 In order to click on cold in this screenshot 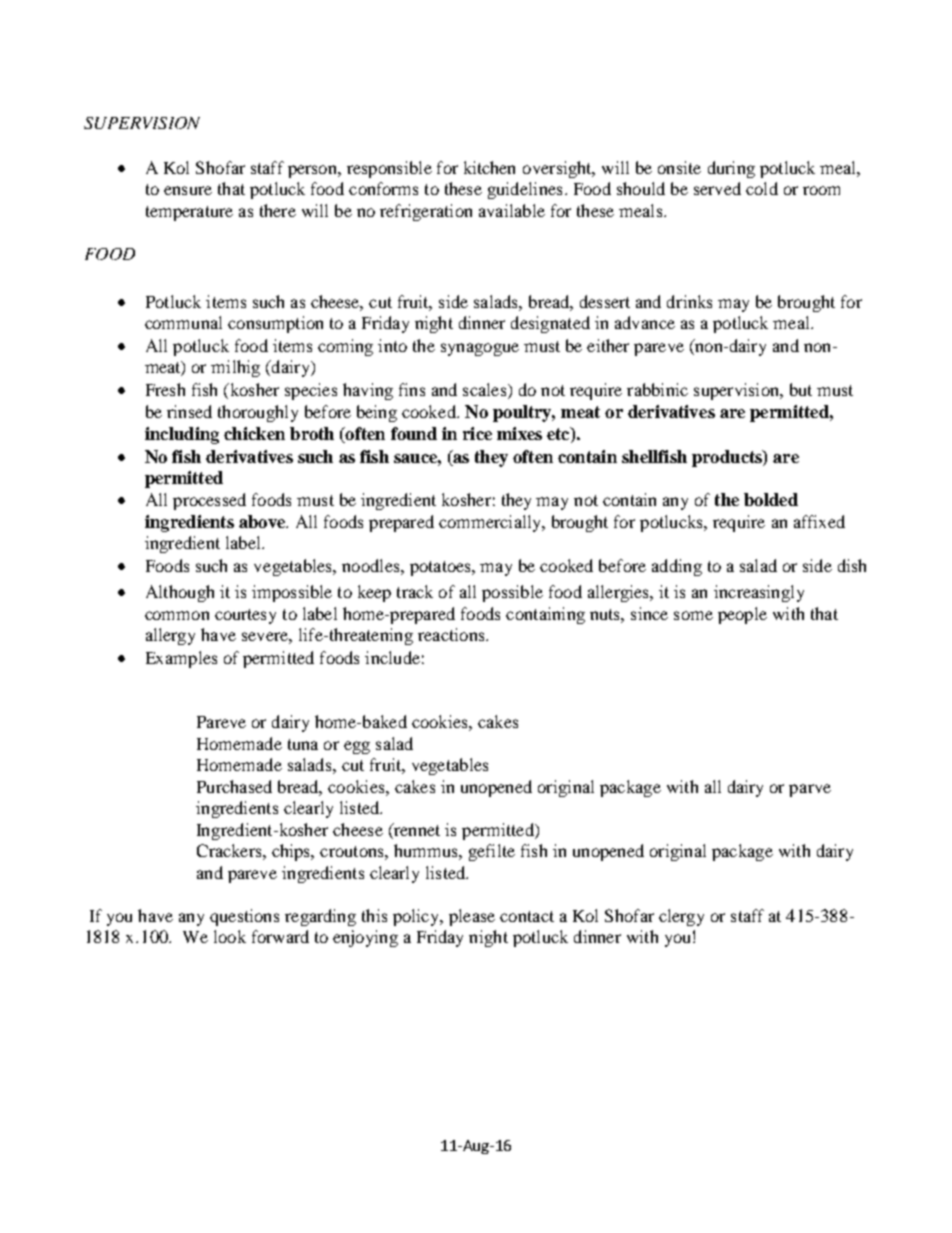, I will do `click(762, 188)`.
